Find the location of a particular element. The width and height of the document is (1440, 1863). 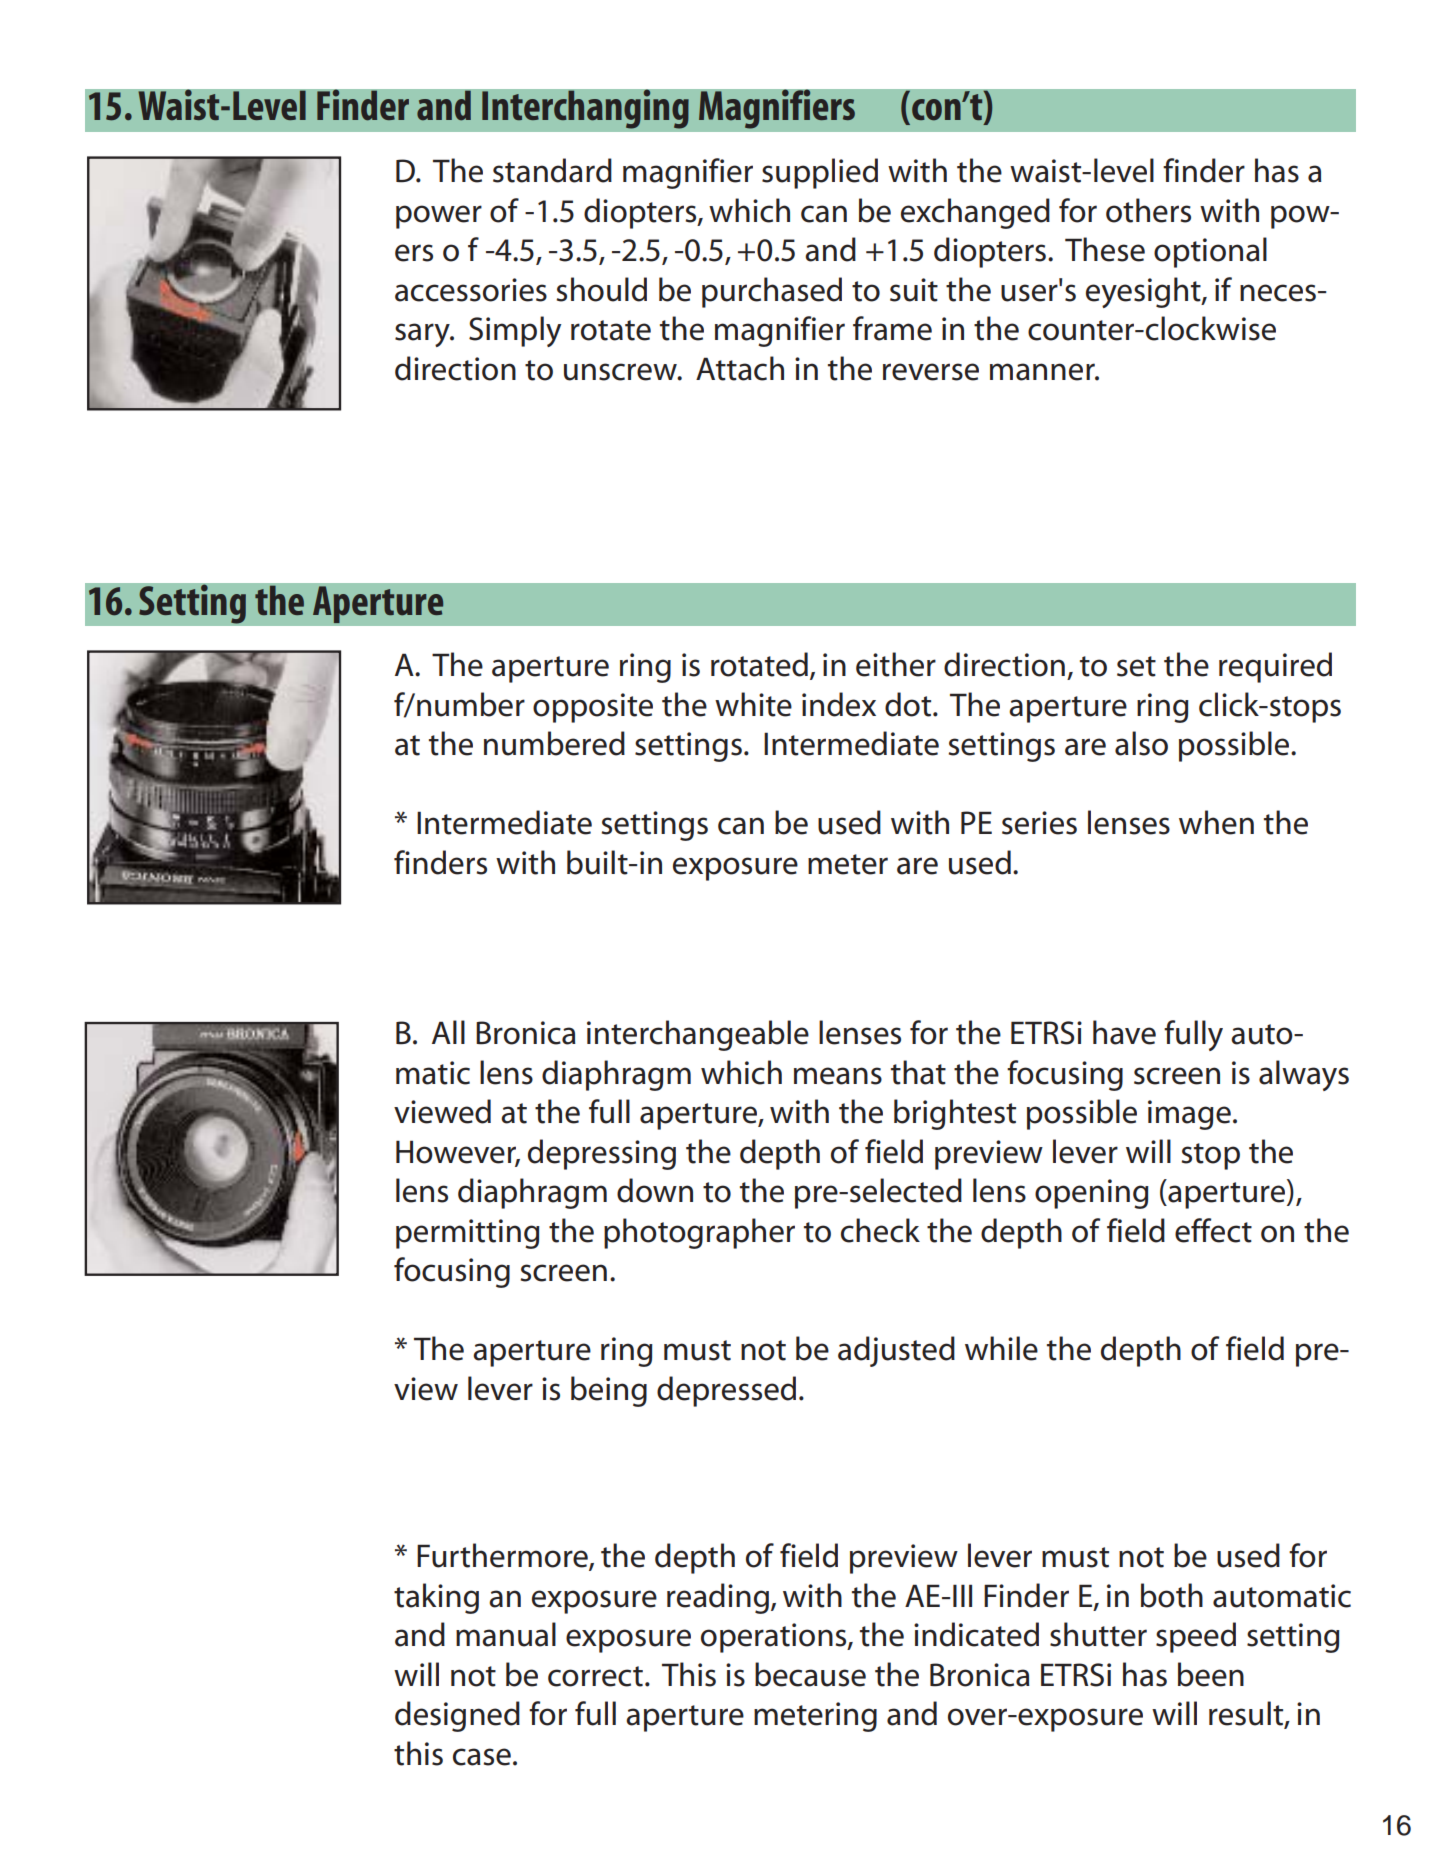

optional is located at coordinates (1210, 252).
